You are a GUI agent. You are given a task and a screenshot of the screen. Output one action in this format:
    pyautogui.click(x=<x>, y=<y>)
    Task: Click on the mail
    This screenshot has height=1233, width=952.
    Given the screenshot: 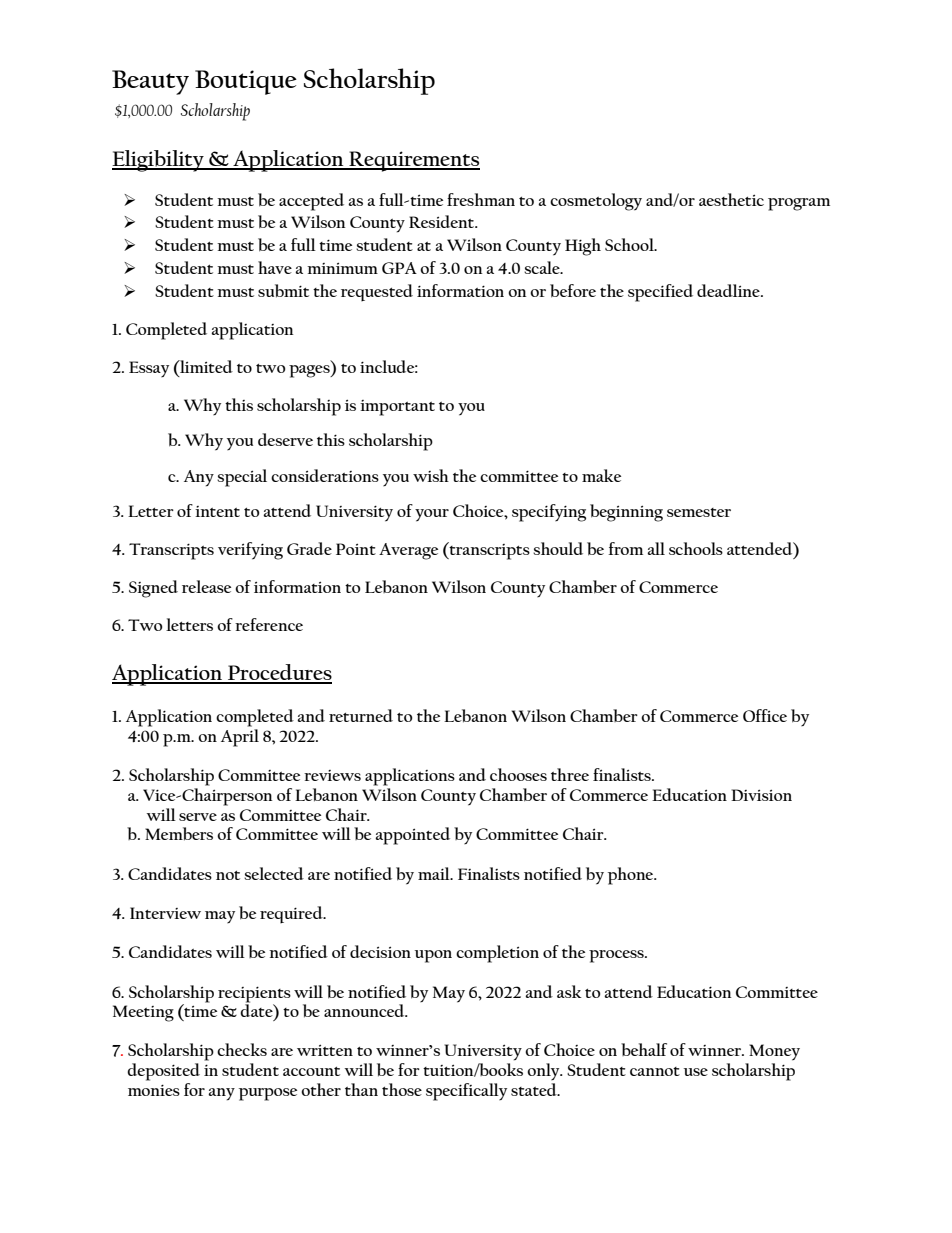 What is the action you would take?
    pyautogui.click(x=435, y=873)
